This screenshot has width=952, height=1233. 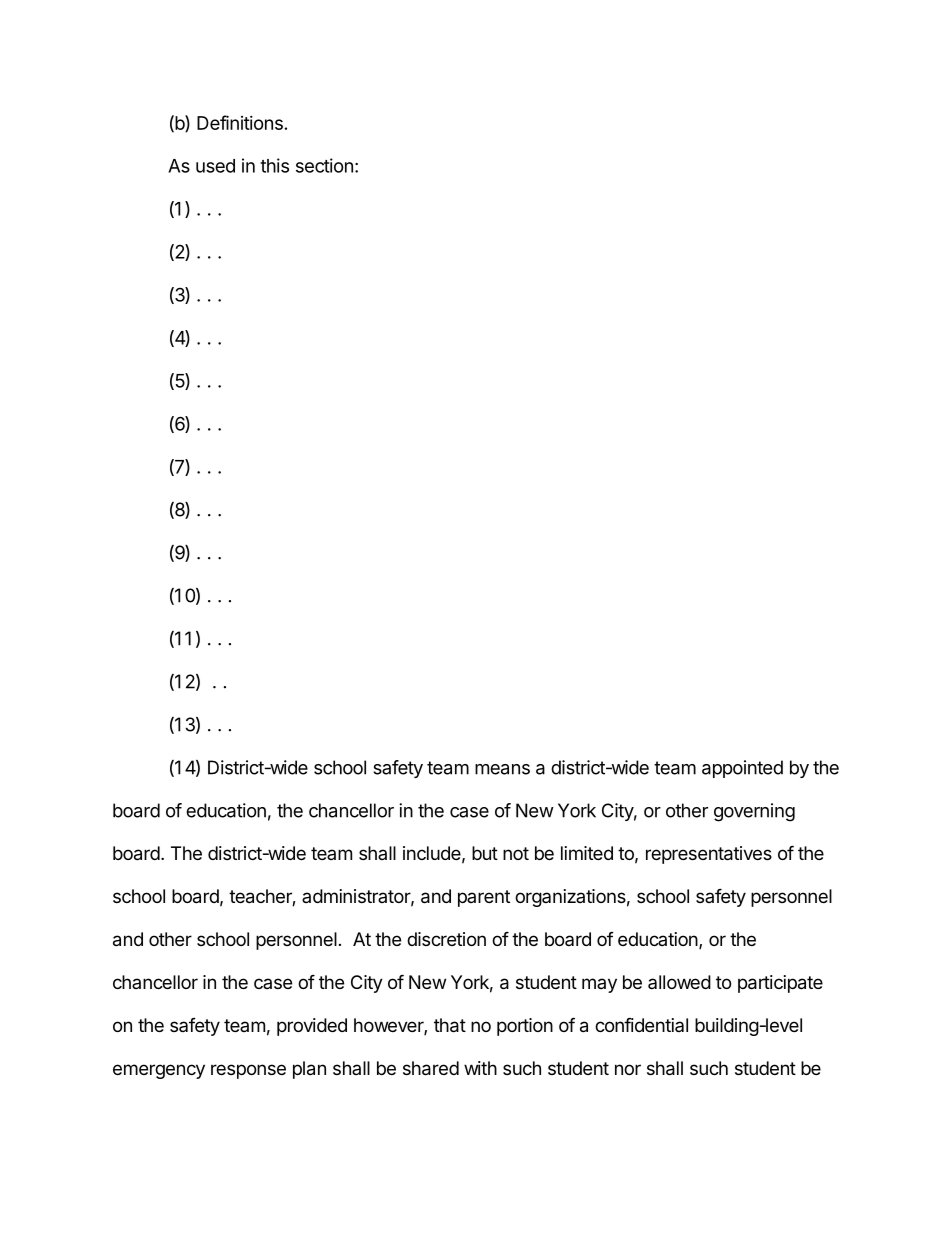 What do you see at coordinates (484, 898) in the screenshot?
I see `parent` at bounding box center [484, 898].
